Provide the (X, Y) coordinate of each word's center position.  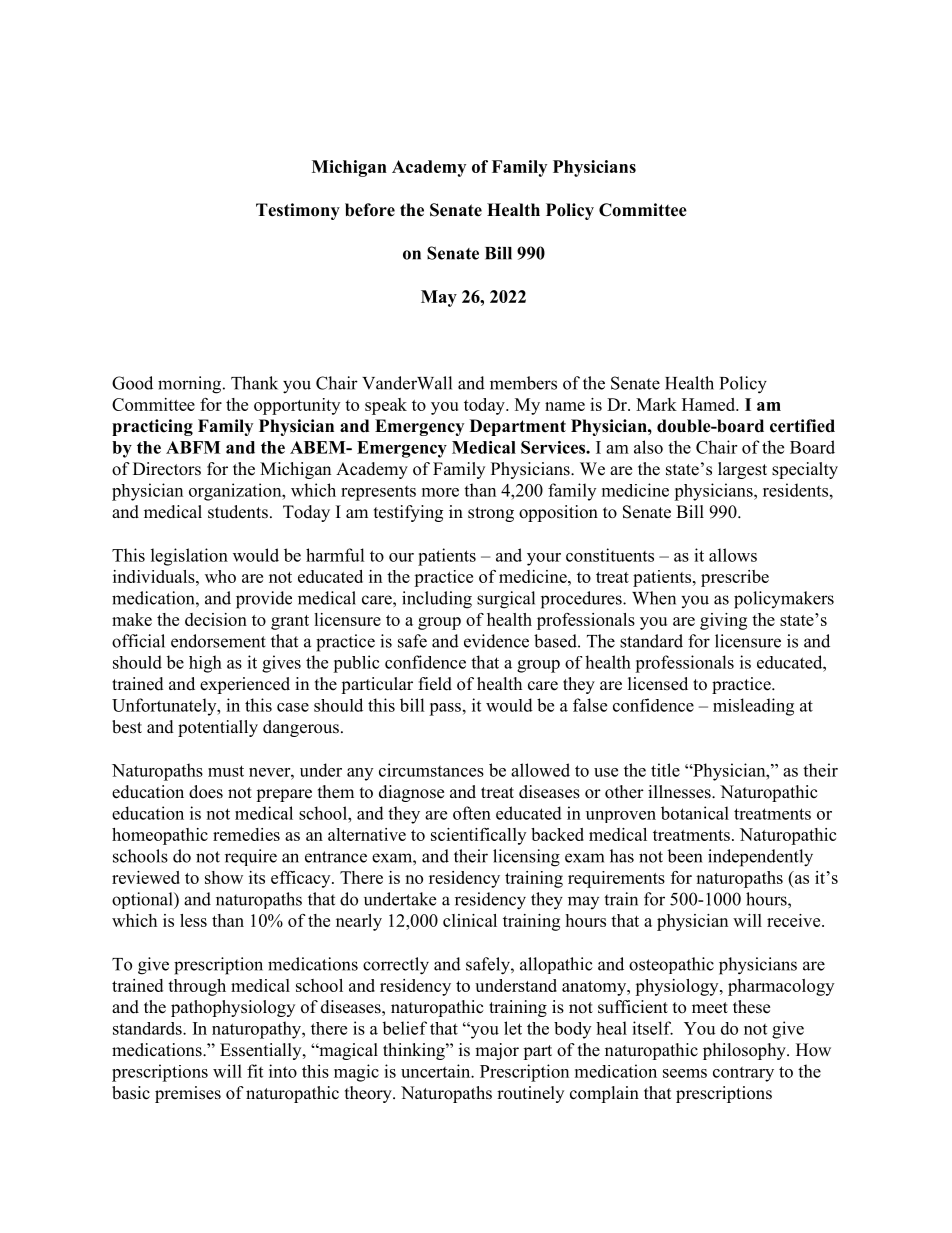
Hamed (710, 404)
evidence (496, 641)
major (497, 1051)
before (370, 210)
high (205, 664)
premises (188, 1094)
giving (723, 621)
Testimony (298, 211)
